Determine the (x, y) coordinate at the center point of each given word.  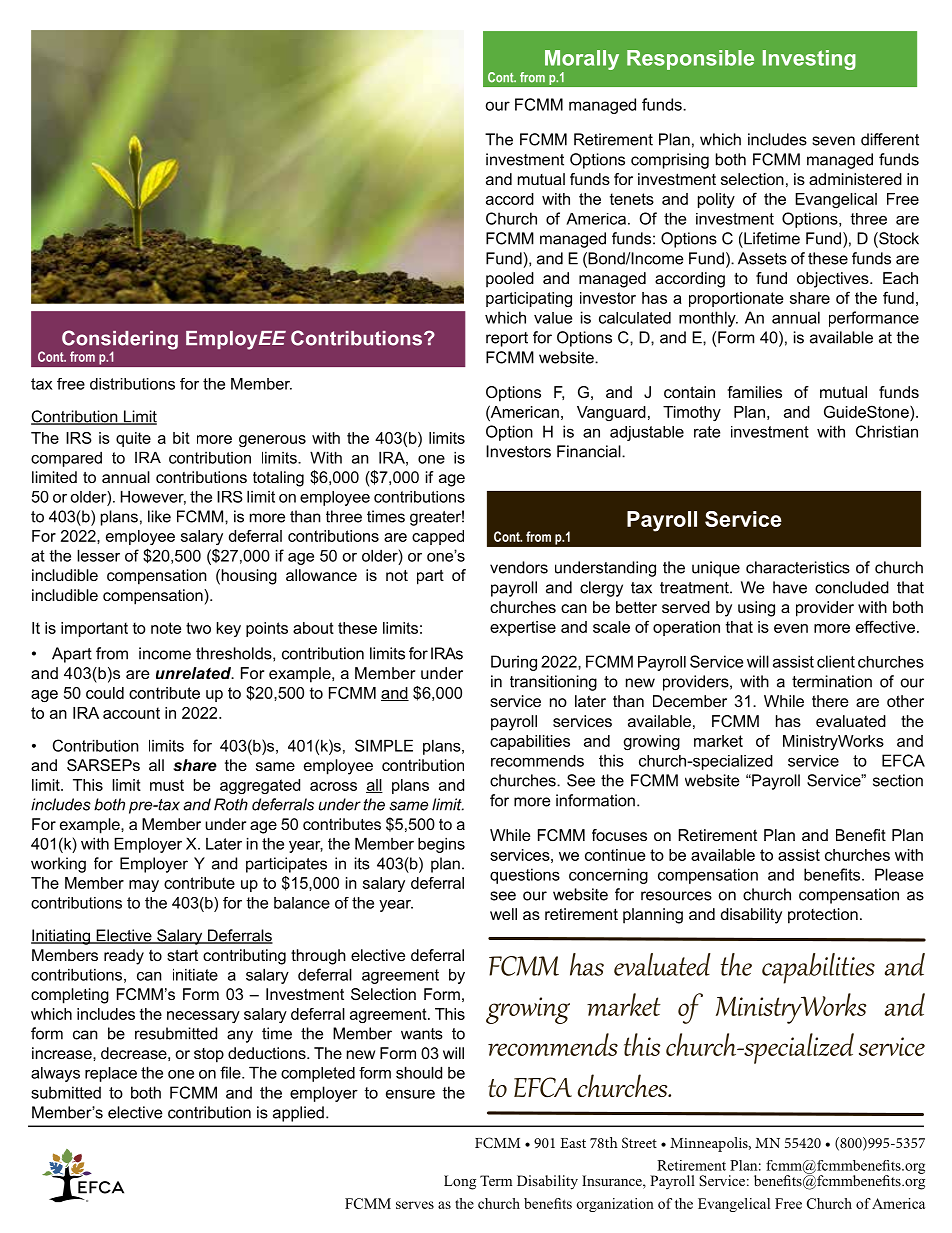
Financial (590, 451)
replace (111, 1074)
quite (133, 439)
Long (460, 1182)
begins (441, 845)
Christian (887, 431)
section (898, 780)
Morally (582, 61)
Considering (120, 341)
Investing (809, 60)
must (167, 785)
